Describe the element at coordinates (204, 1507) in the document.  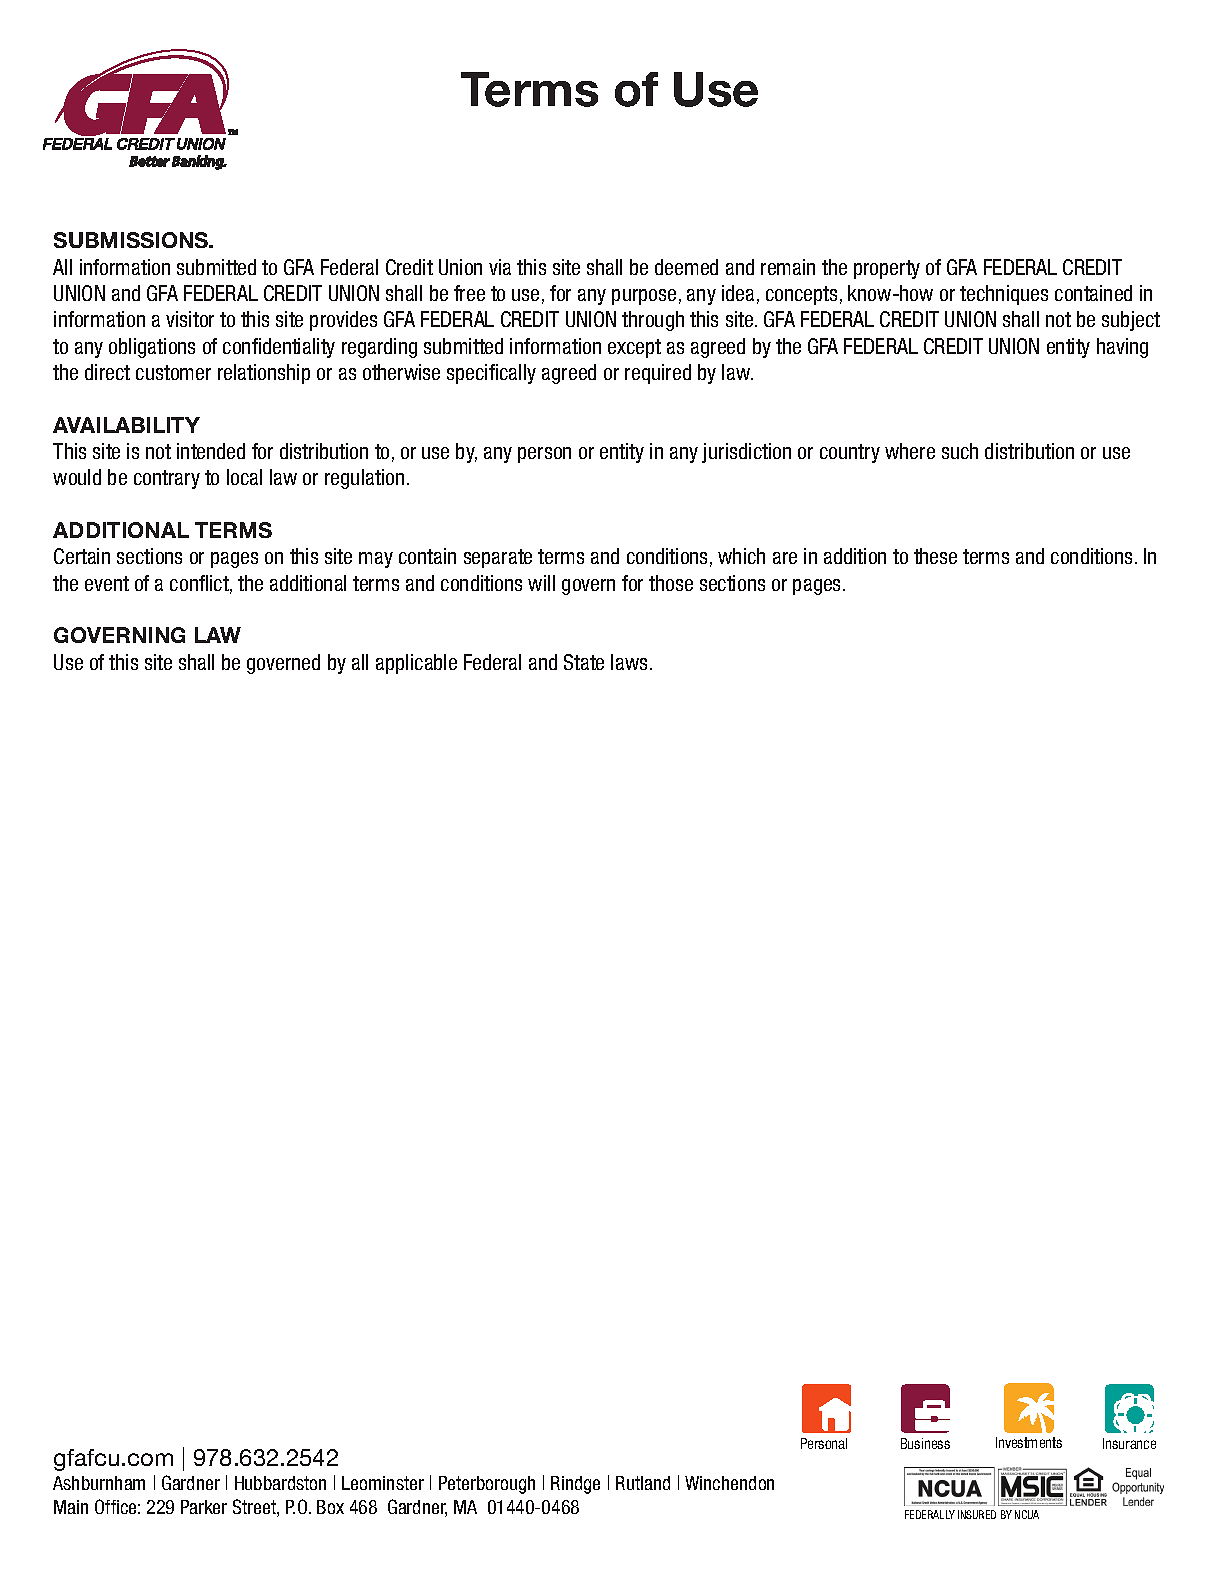
I see `Parker` at that location.
